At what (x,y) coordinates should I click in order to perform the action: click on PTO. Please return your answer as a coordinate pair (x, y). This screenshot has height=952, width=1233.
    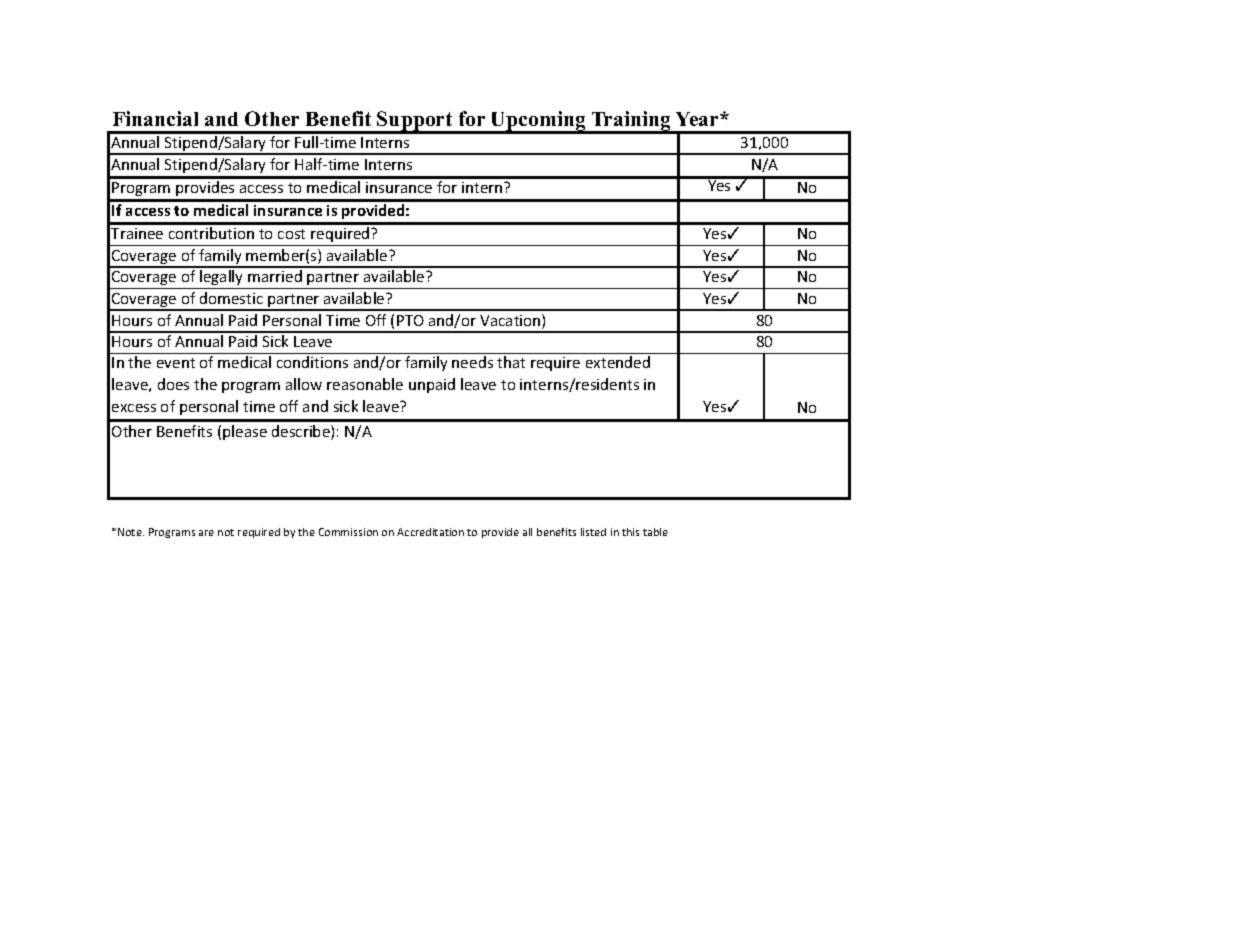
    Looking at the image, I should click on (410, 320).
